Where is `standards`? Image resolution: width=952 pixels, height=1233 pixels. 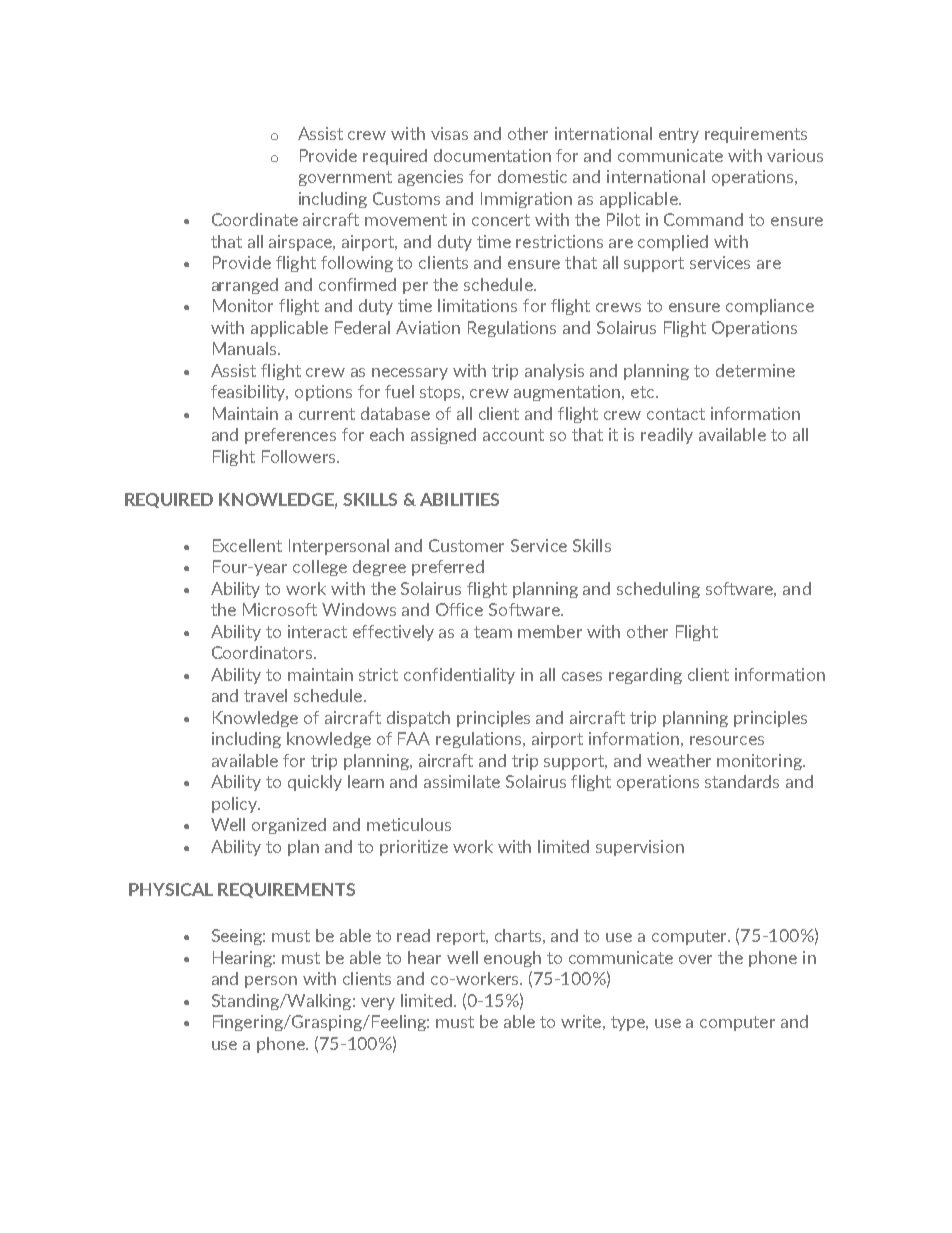 standards is located at coordinates (742, 781).
